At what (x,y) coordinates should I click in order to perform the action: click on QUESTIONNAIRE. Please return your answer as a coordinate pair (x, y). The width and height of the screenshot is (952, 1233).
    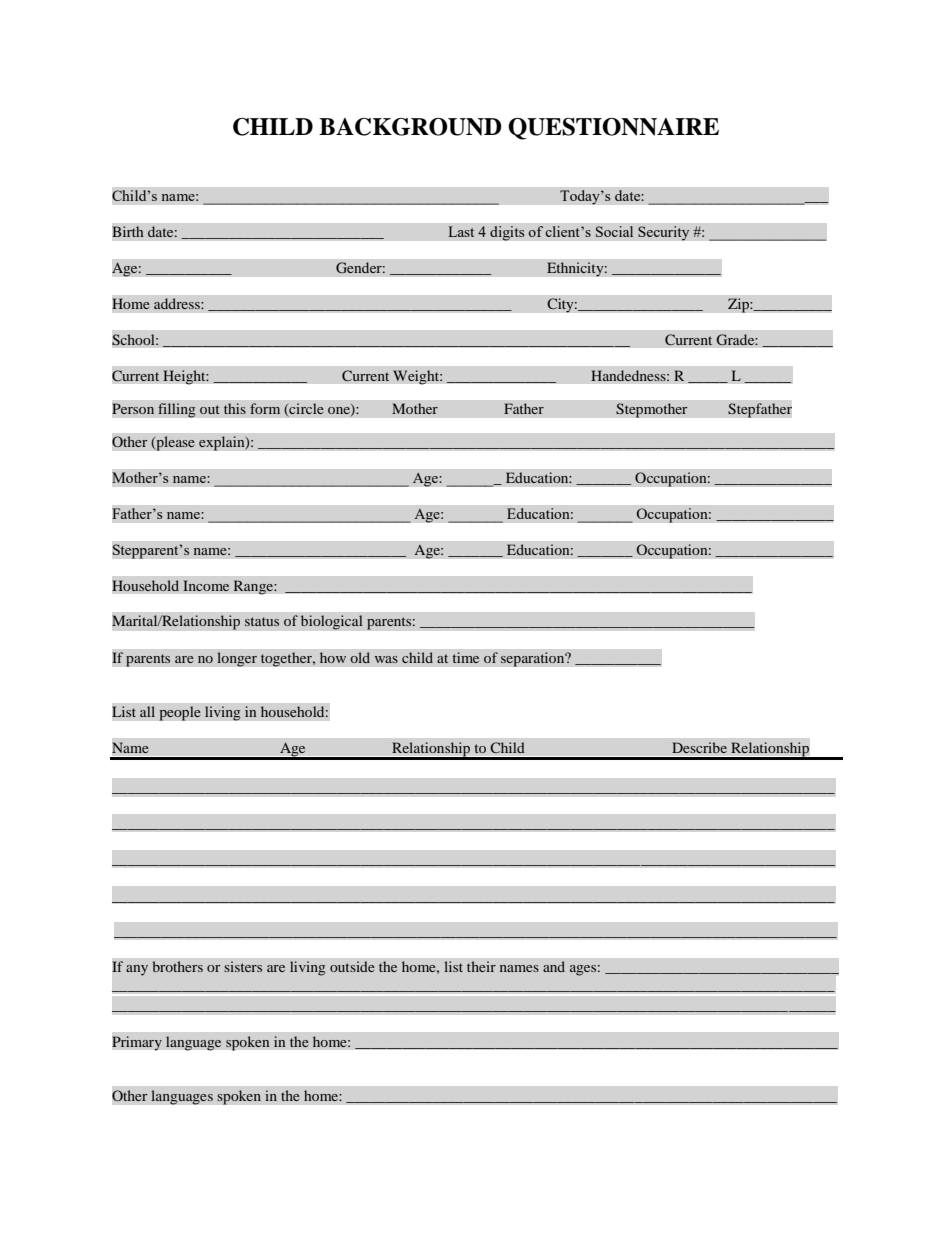
    Looking at the image, I should click on (613, 129).
